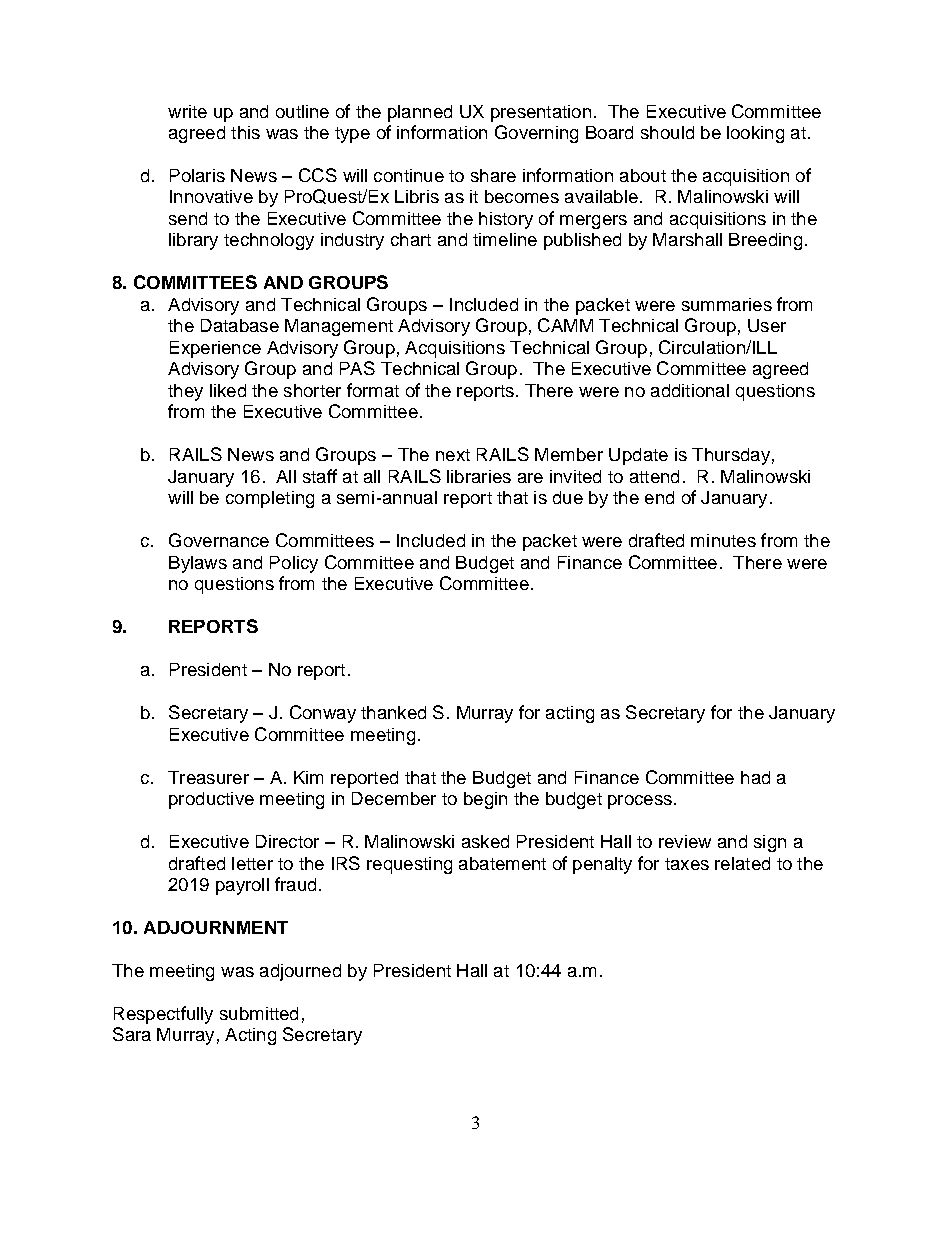 This document has width=952, height=1233. What do you see at coordinates (259, 1013) in the document?
I see `submitted` at bounding box center [259, 1013].
